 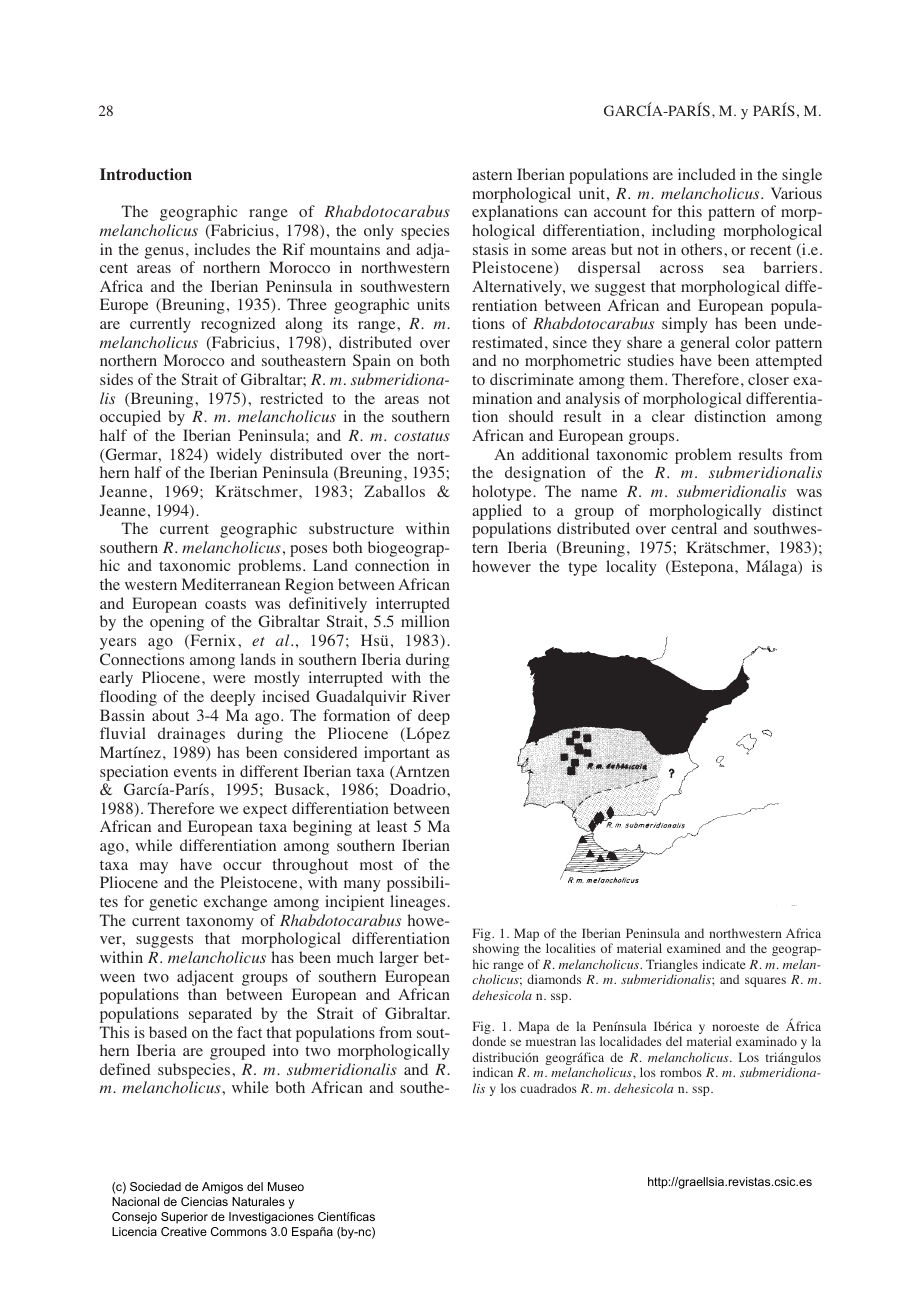 I want to click on River, so click(x=431, y=696).
